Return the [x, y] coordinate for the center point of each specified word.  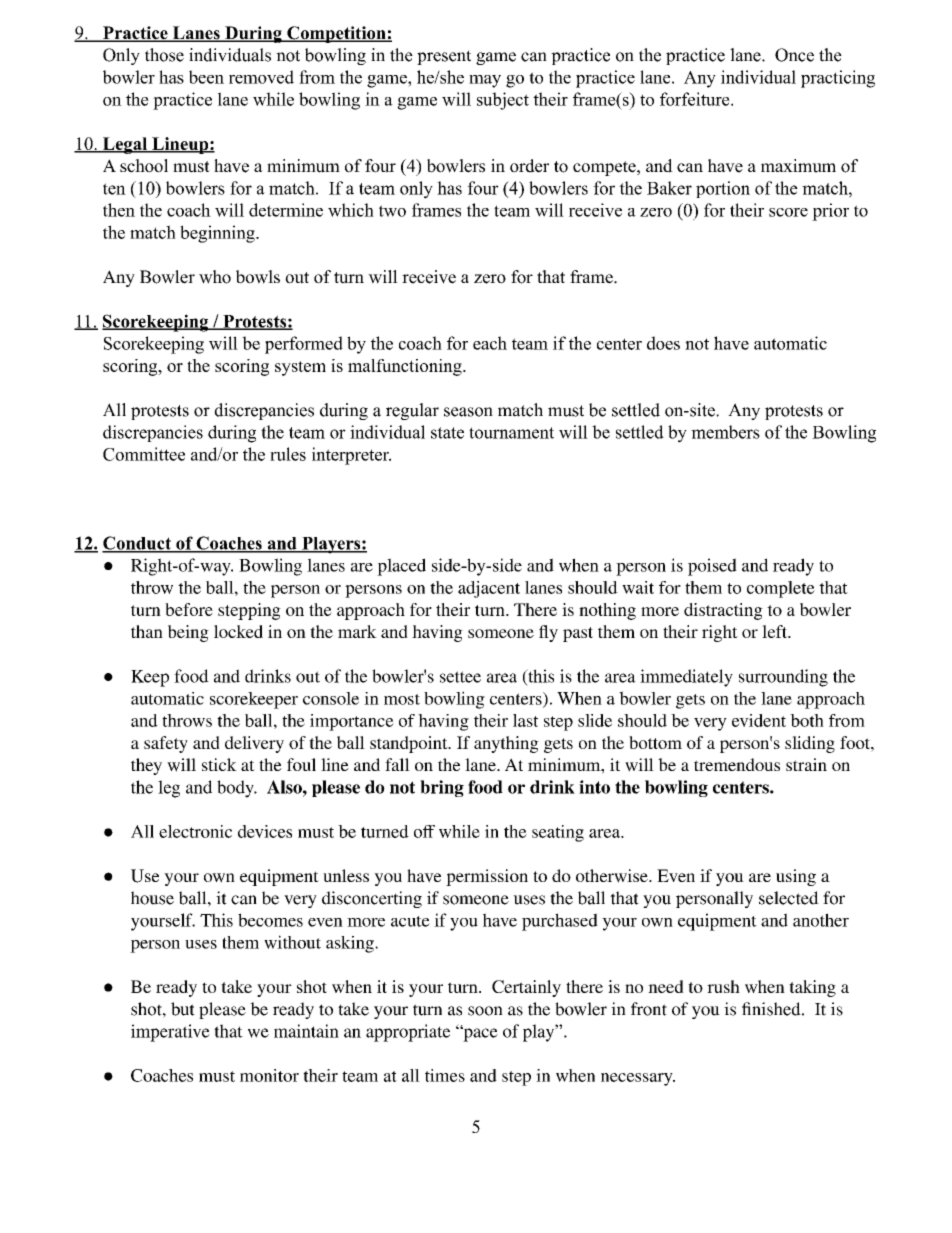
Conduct [137, 544]
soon [485, 1011]
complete [781, 589]
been [206, 77]
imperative [170, 1033]
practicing [838, 79]
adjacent [489, 589]
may [485, 81]
